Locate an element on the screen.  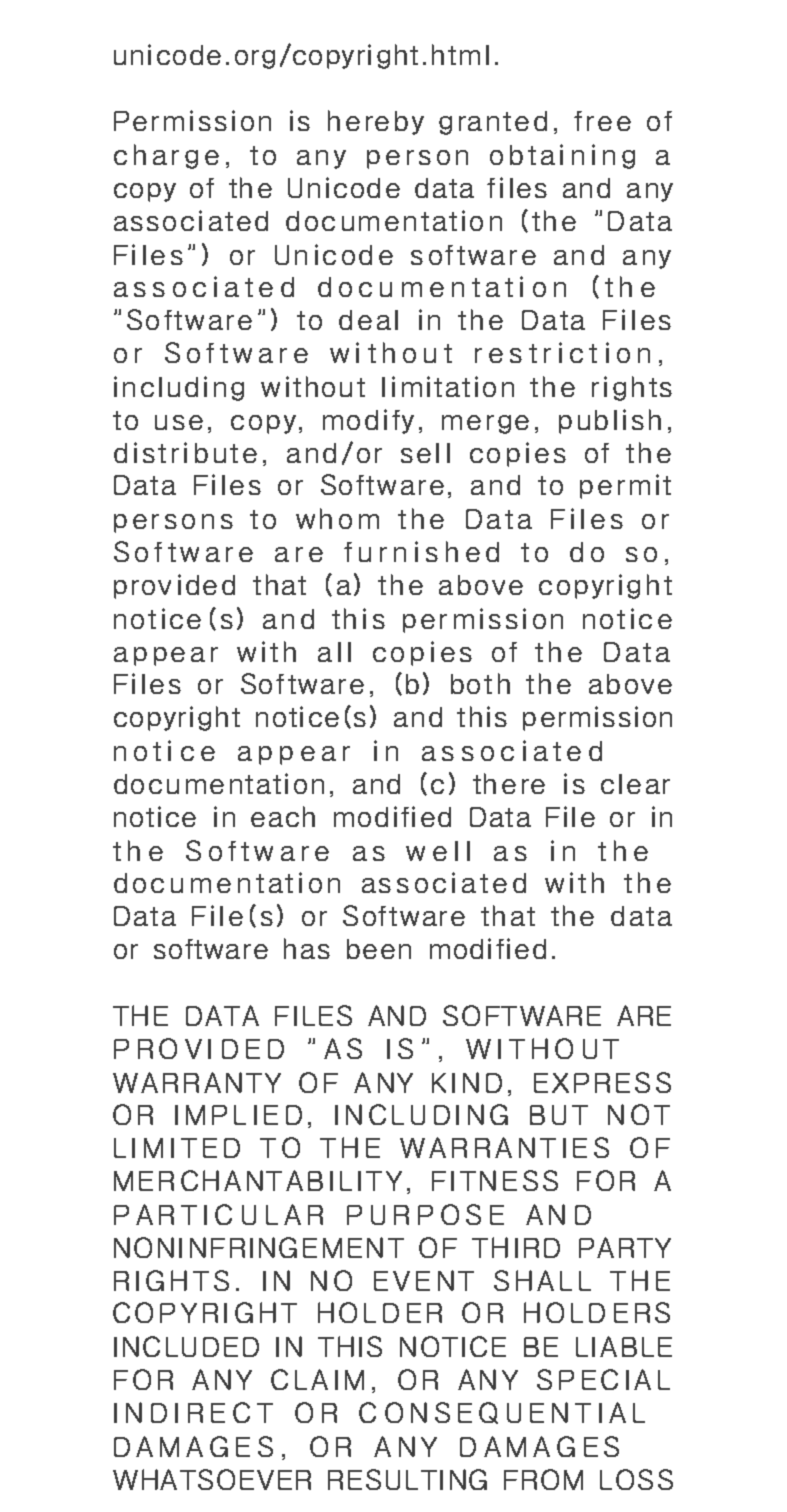
hereby is located at coordinates (376, 122).
